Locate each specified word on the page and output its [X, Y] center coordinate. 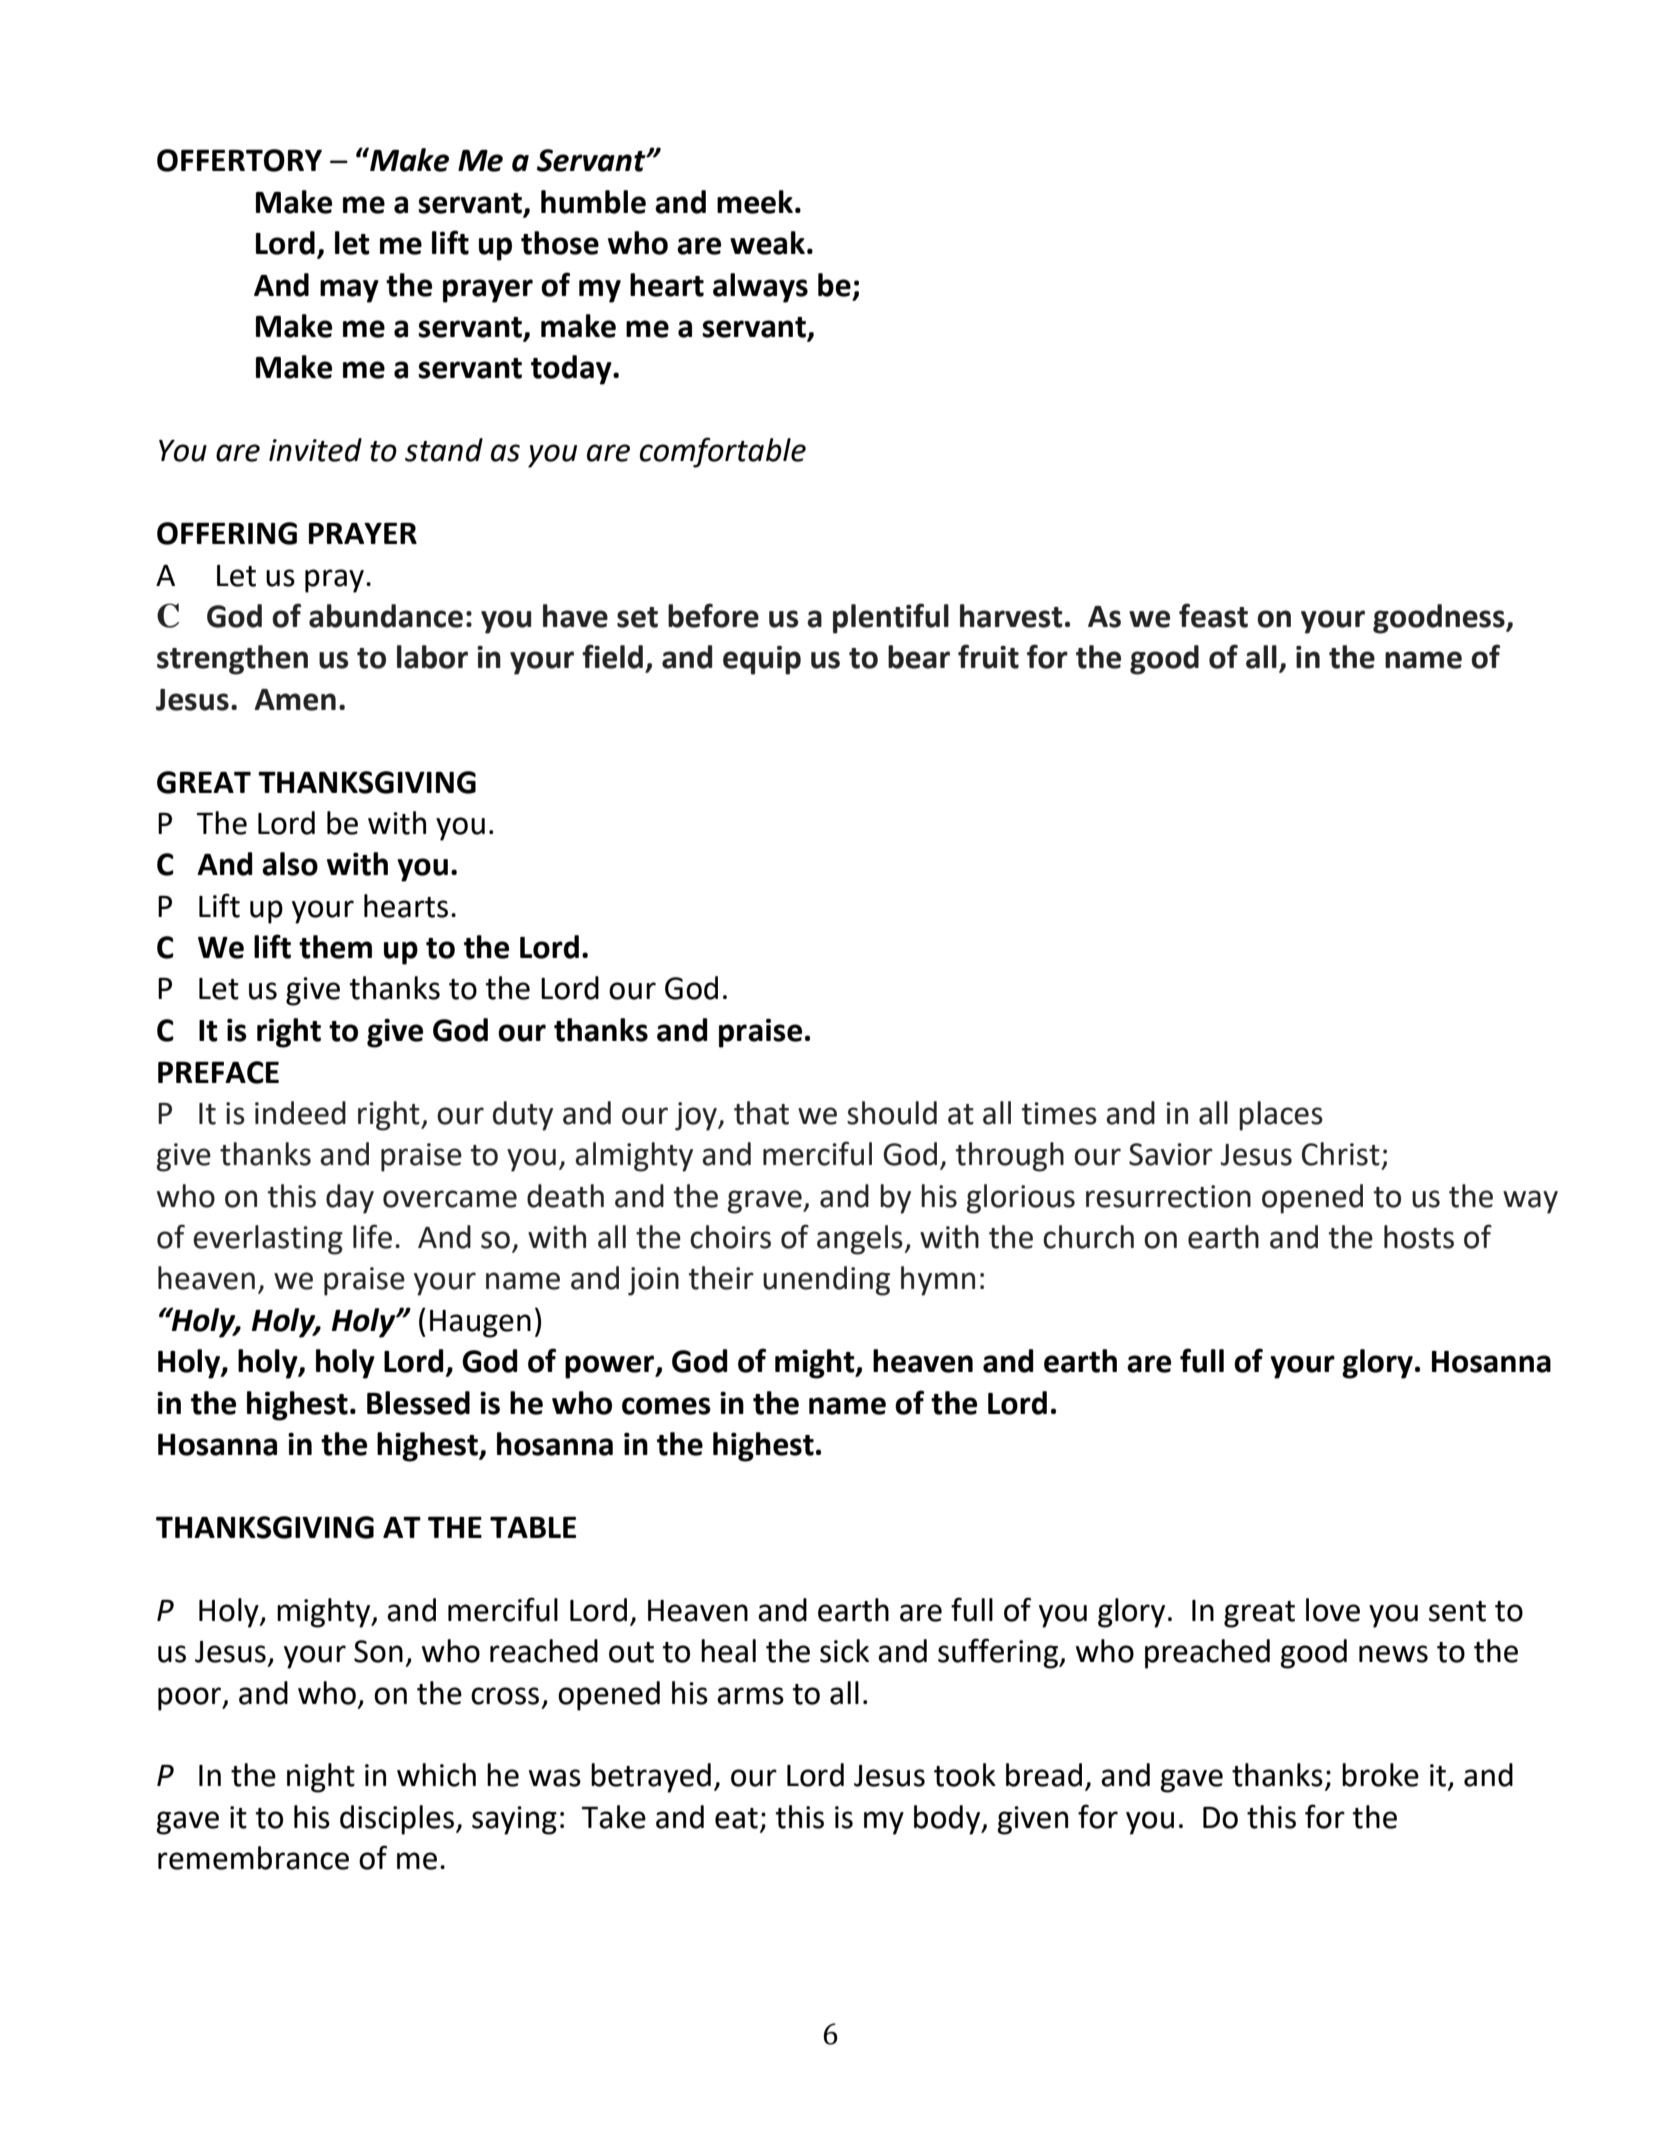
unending [826, 1281]
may [349, 291]
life [372, 1236]
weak [767, 243]
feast [1213, 615]
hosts [1419, 1237]
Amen [295, 700]
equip [762, 660]
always [760, 288]
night [321, 1778]
